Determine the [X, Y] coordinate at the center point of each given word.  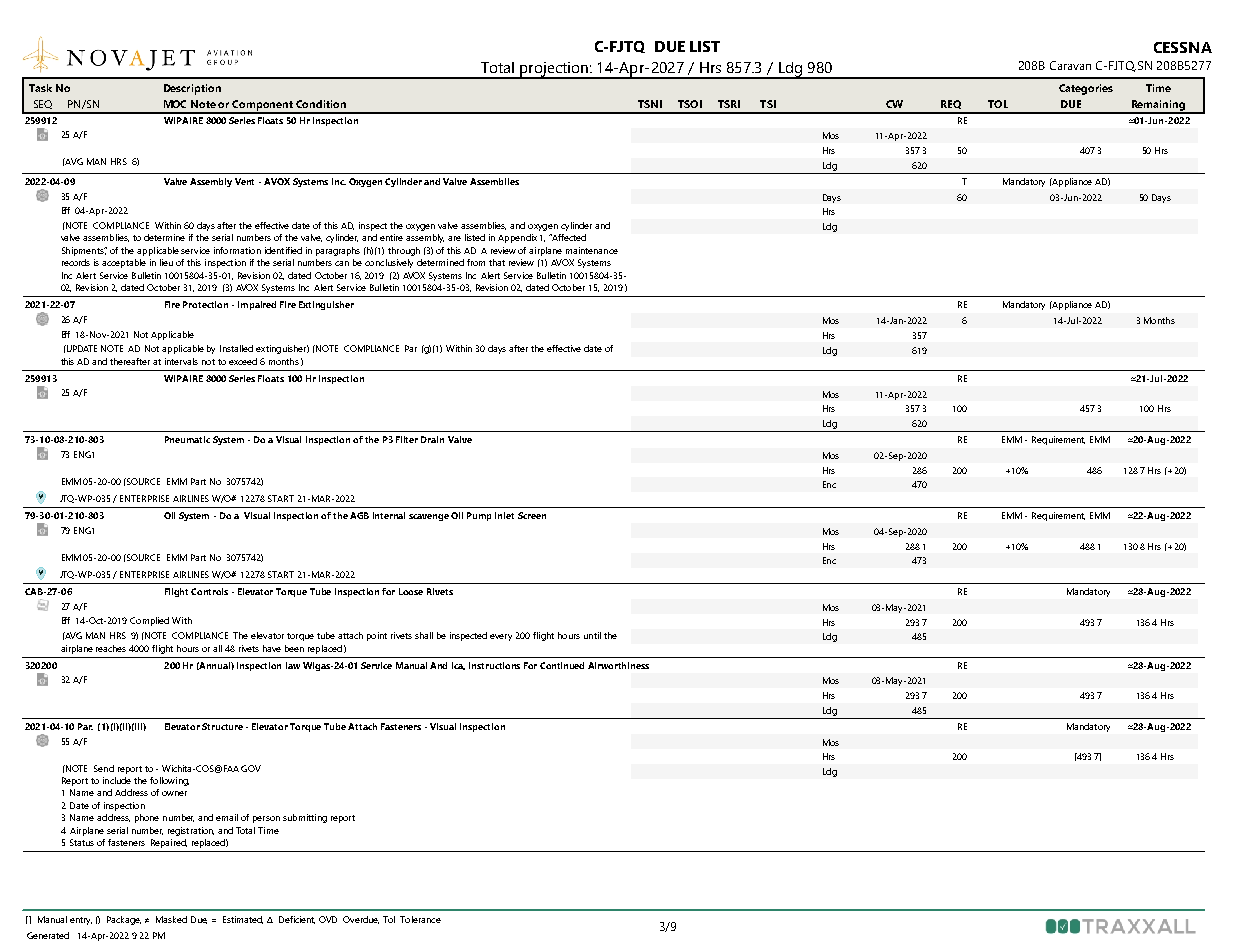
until [592, 635]
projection [554, 70]
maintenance [592, 250]
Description [192, 89]
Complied [149, 621]
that [497, 262]
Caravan [1070, 65]
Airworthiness [618, 665]
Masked [171, 919]
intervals [181, 361]
